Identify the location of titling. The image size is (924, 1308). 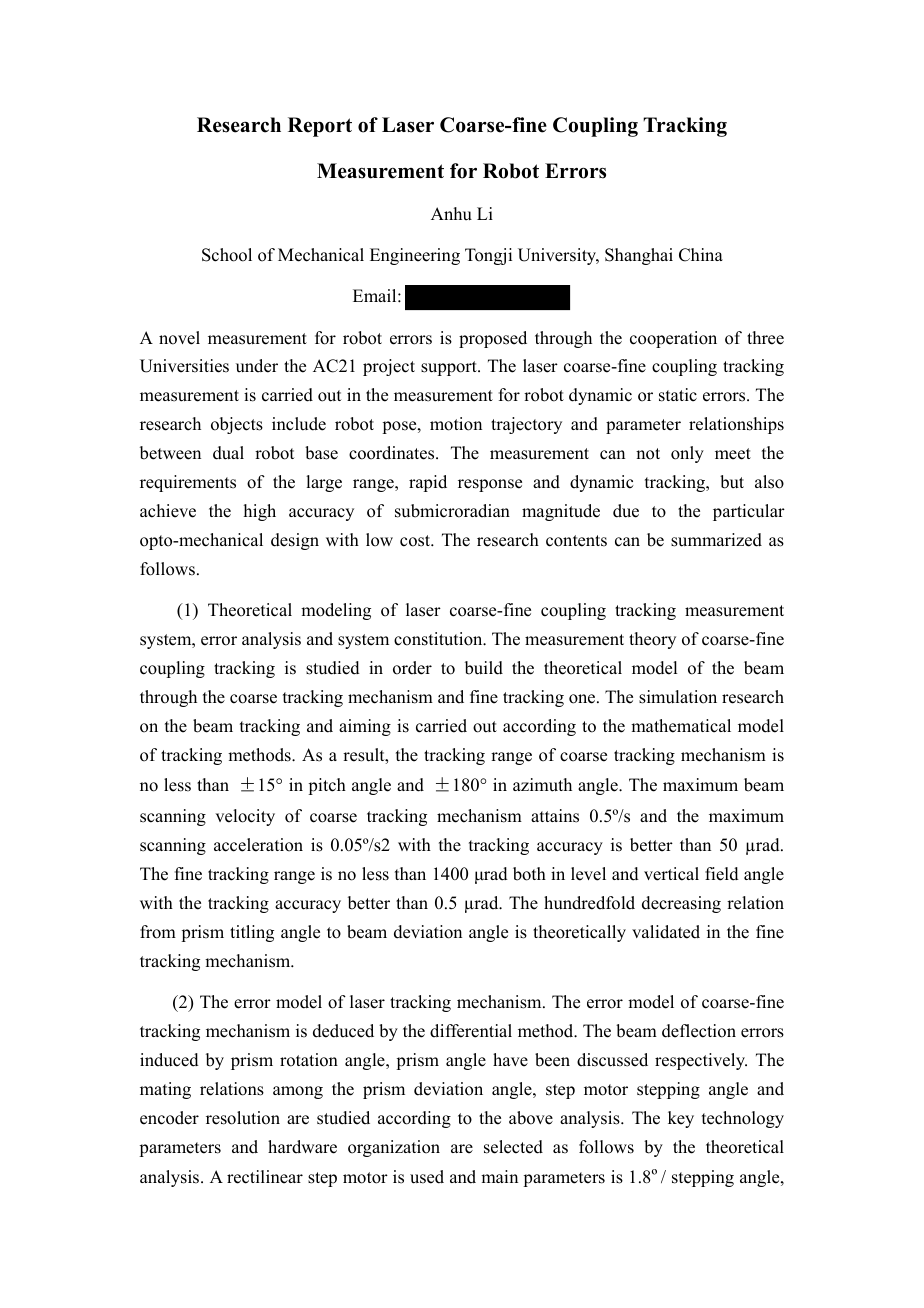
(252, 933).
